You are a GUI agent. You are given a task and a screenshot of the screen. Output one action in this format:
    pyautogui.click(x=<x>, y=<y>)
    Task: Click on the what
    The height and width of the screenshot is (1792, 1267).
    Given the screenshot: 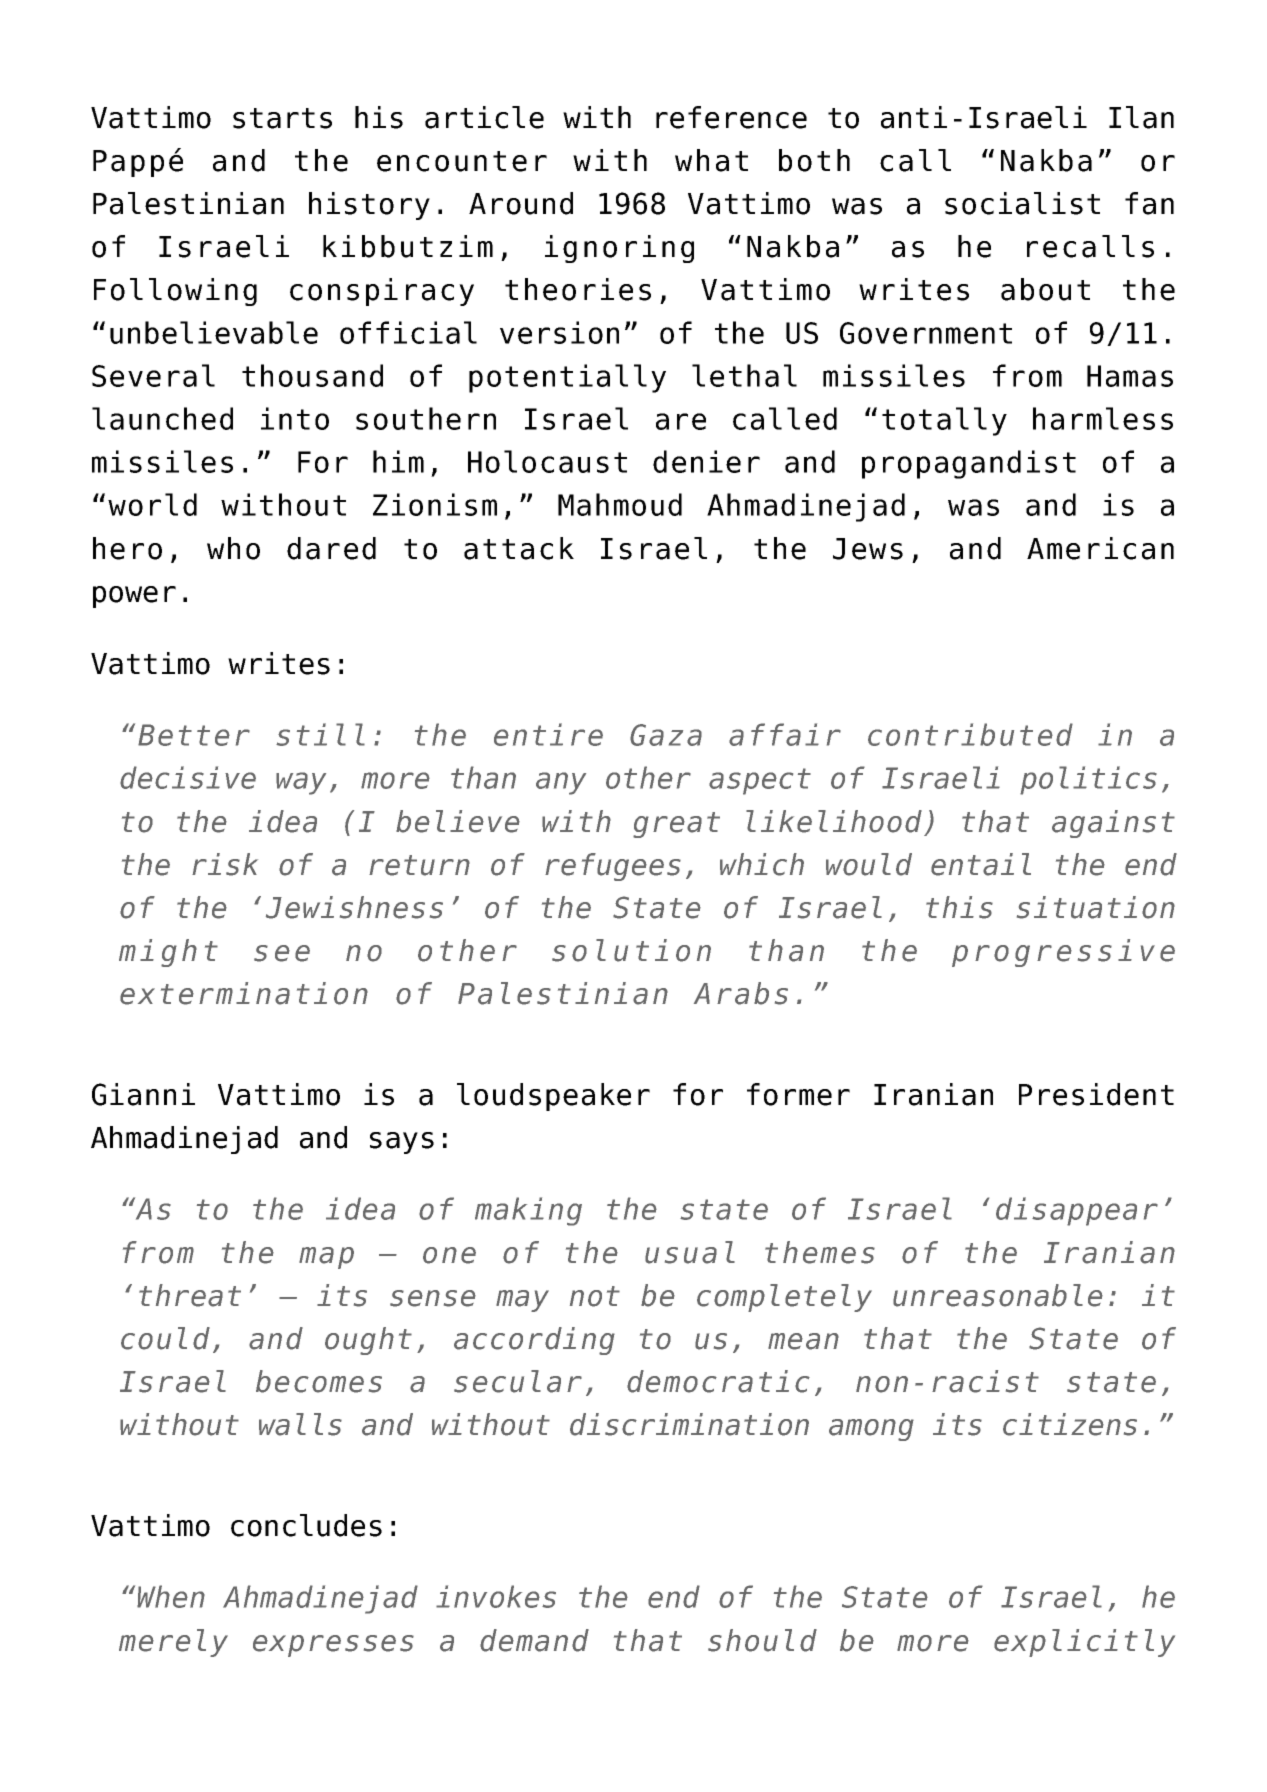 What is the action you would take?
    pyautogui.click(x=711, y=160)
